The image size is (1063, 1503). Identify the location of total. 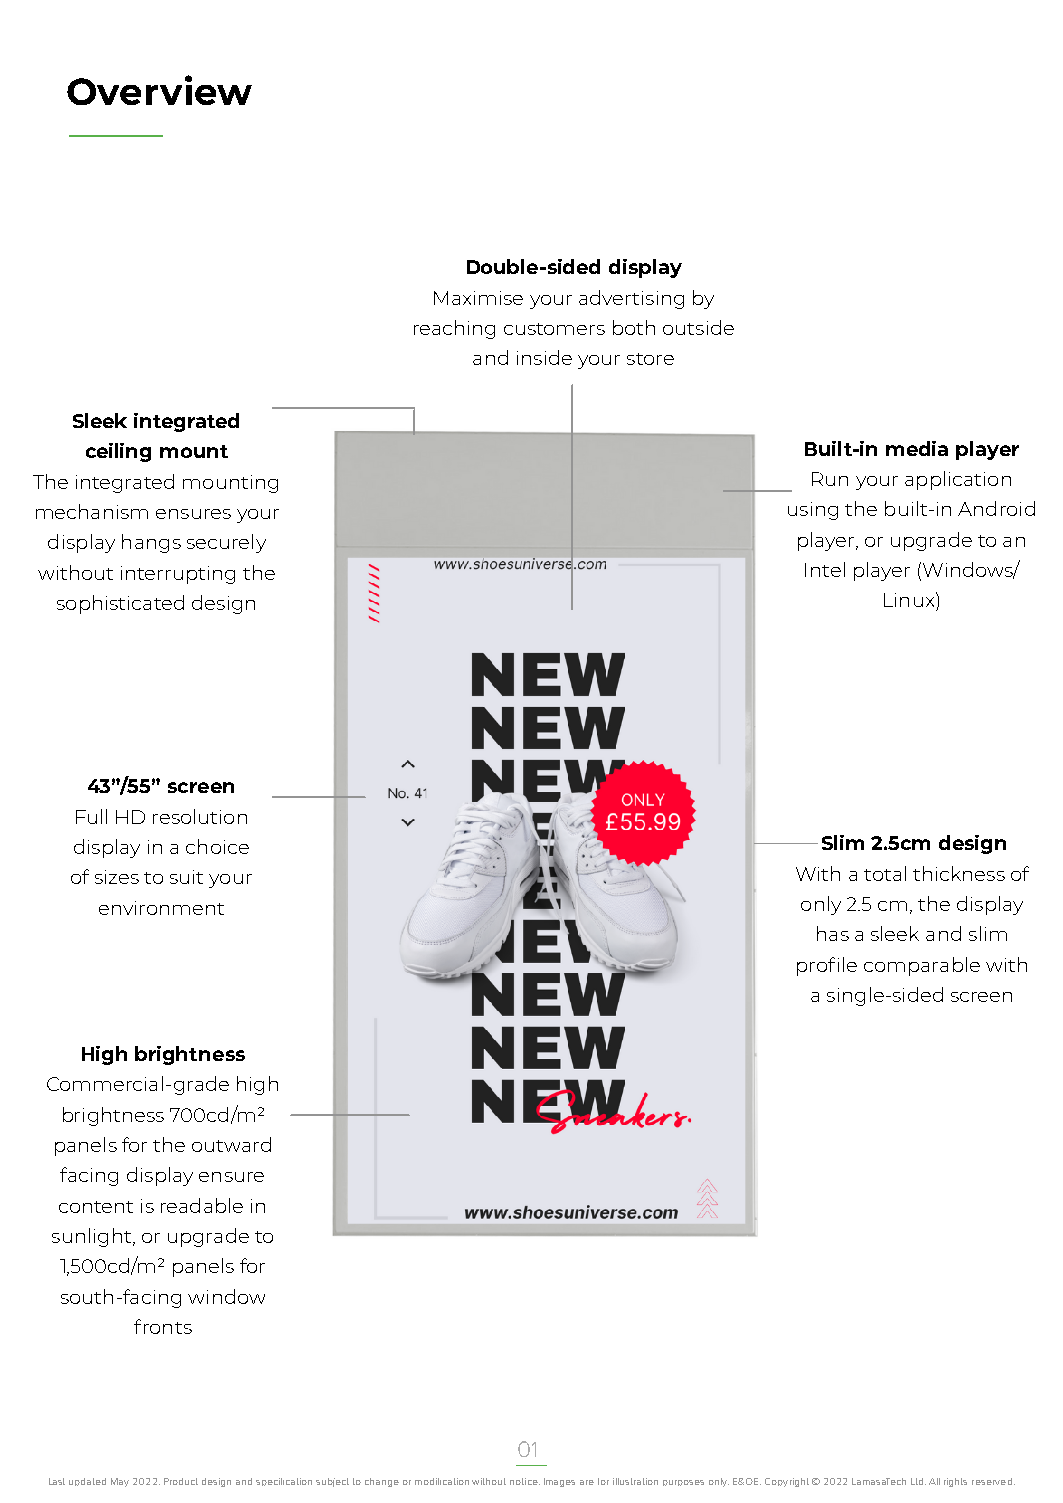
(885, 873).
